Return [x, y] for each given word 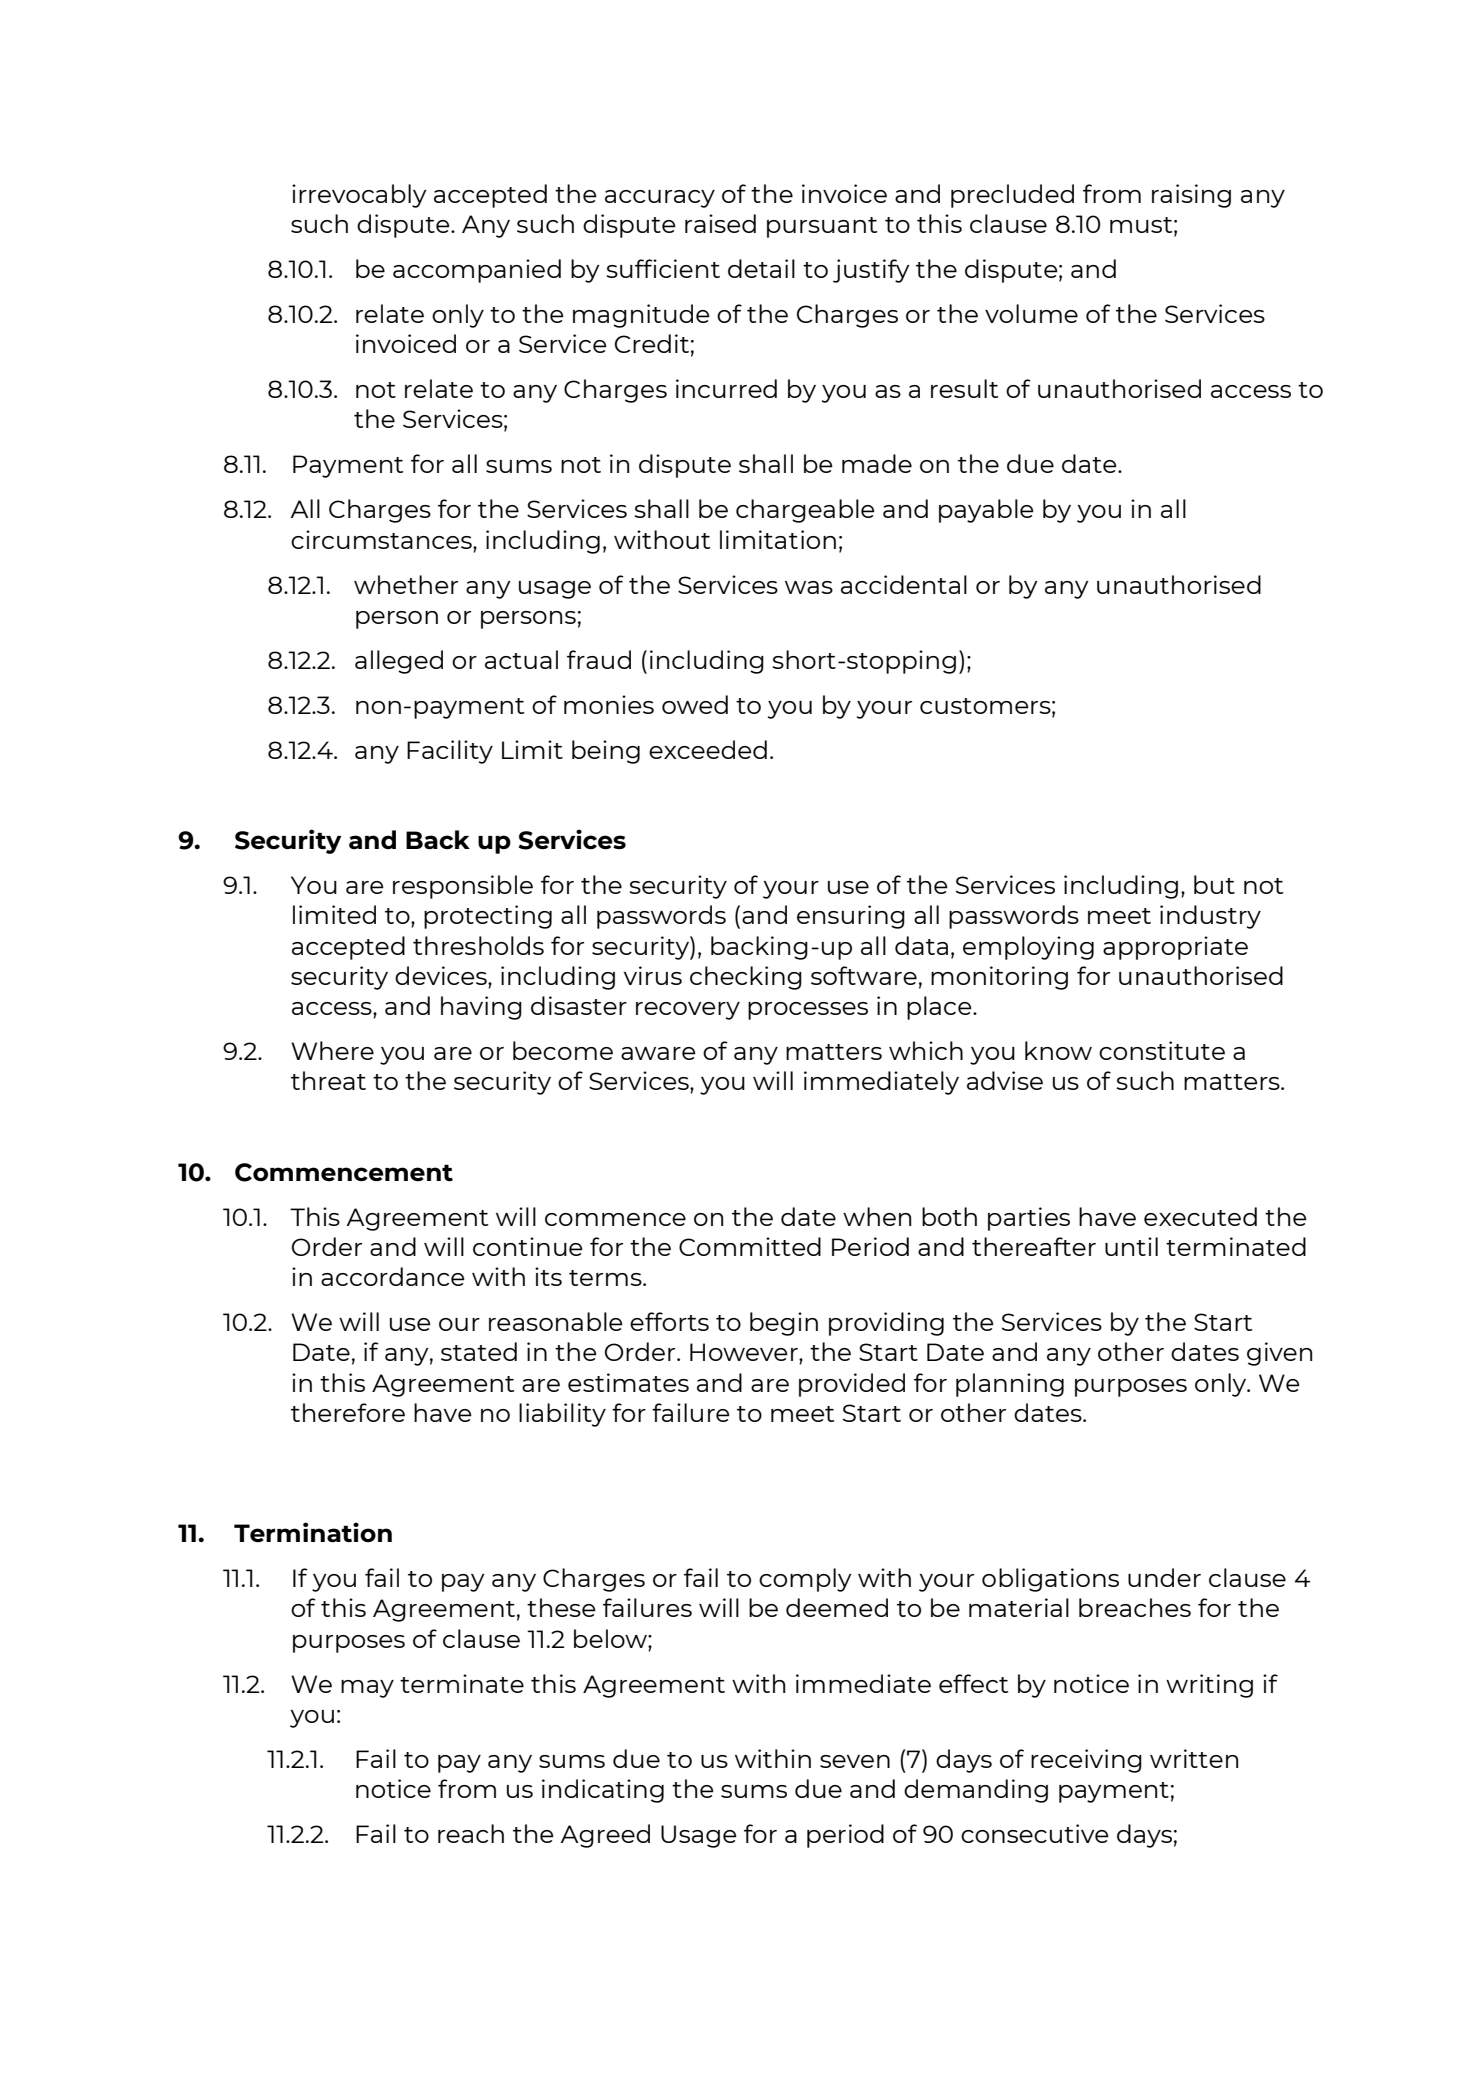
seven [855, 1761]
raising [1191, 196]
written [1194, 1758]
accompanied [477, 271]
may [367, 1689]
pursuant [822, 227]
